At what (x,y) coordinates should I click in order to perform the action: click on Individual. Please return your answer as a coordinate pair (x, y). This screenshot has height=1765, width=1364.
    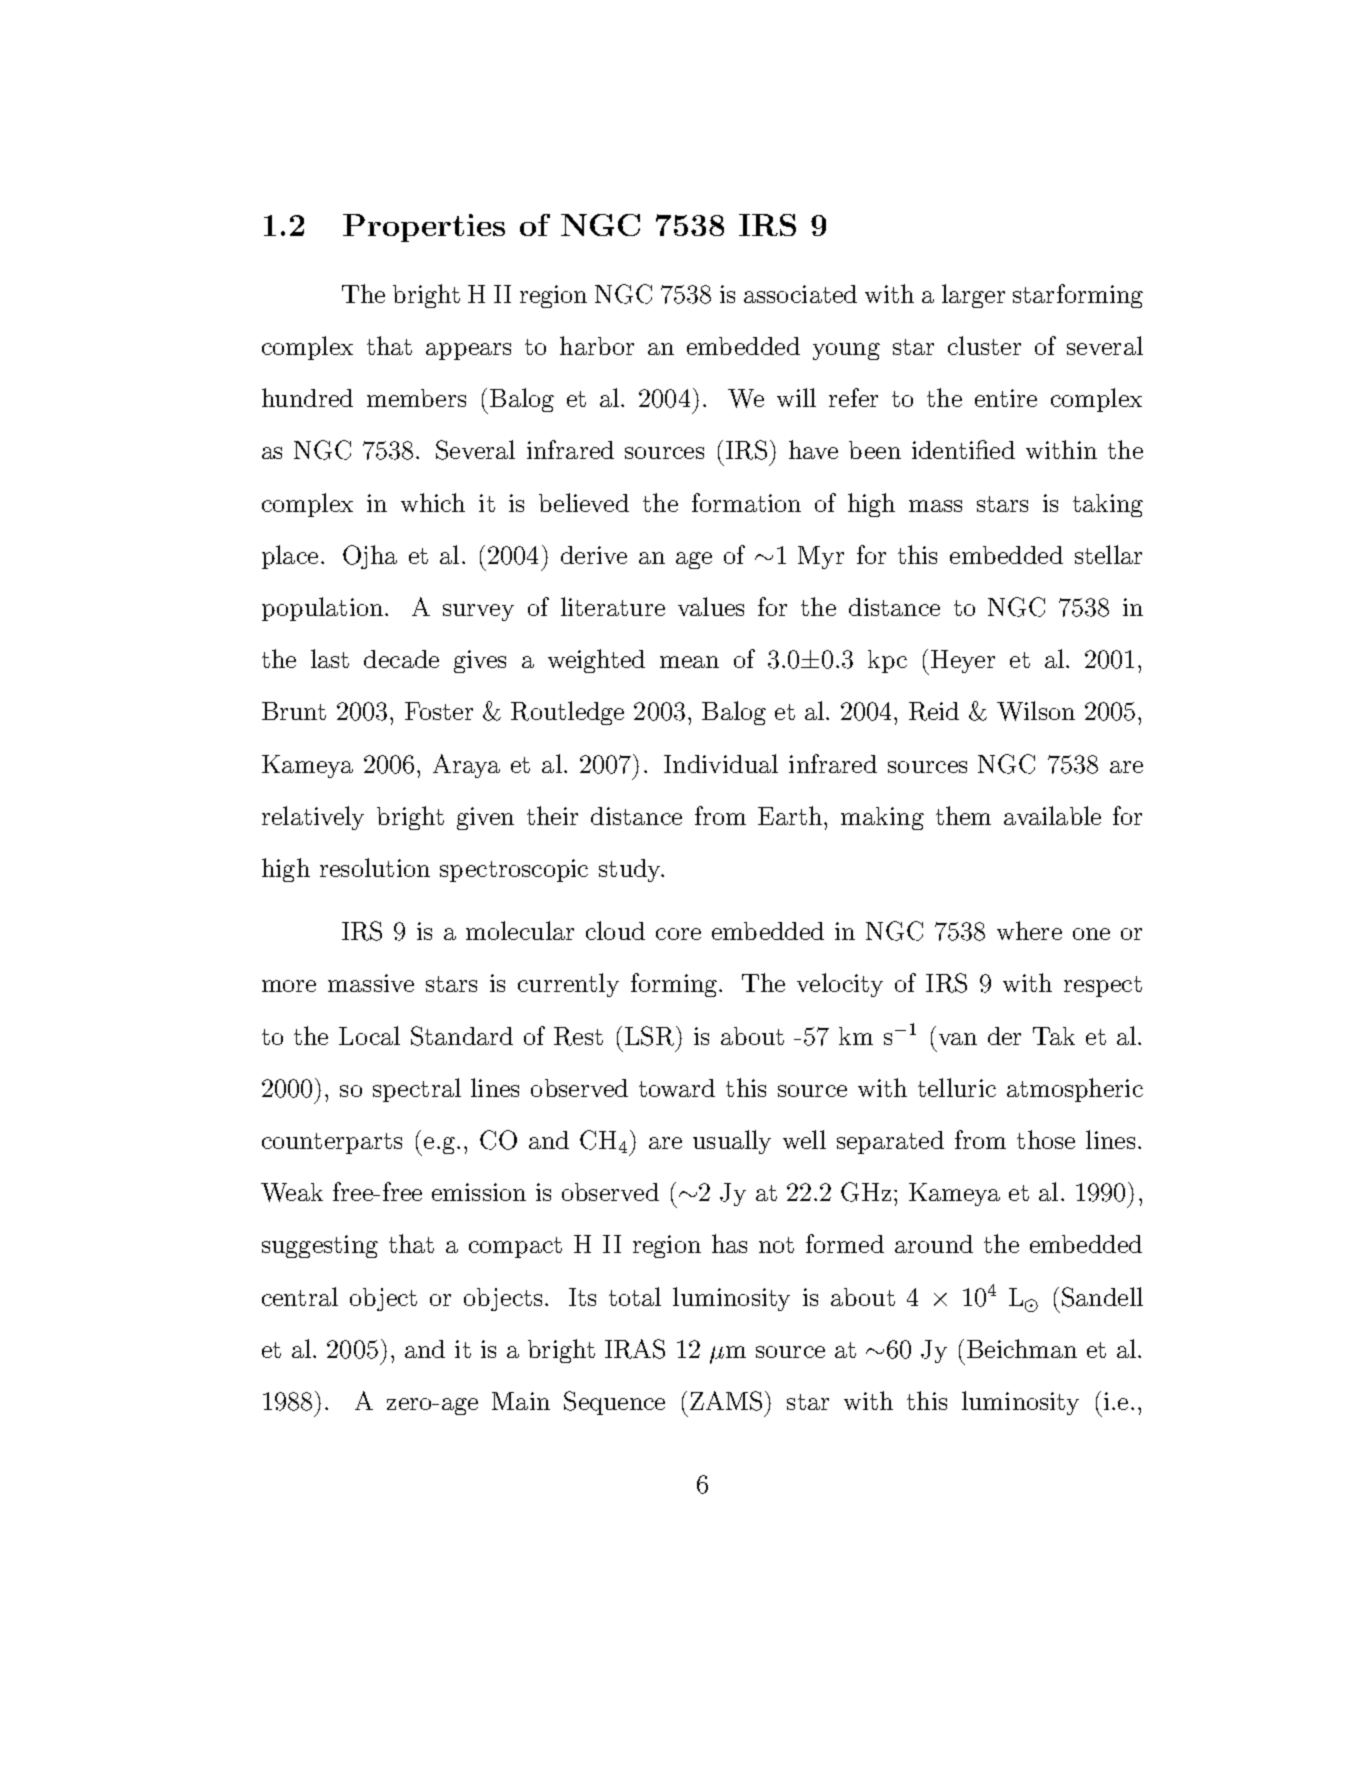
    Looking at the image, I should click on (721, 763).
